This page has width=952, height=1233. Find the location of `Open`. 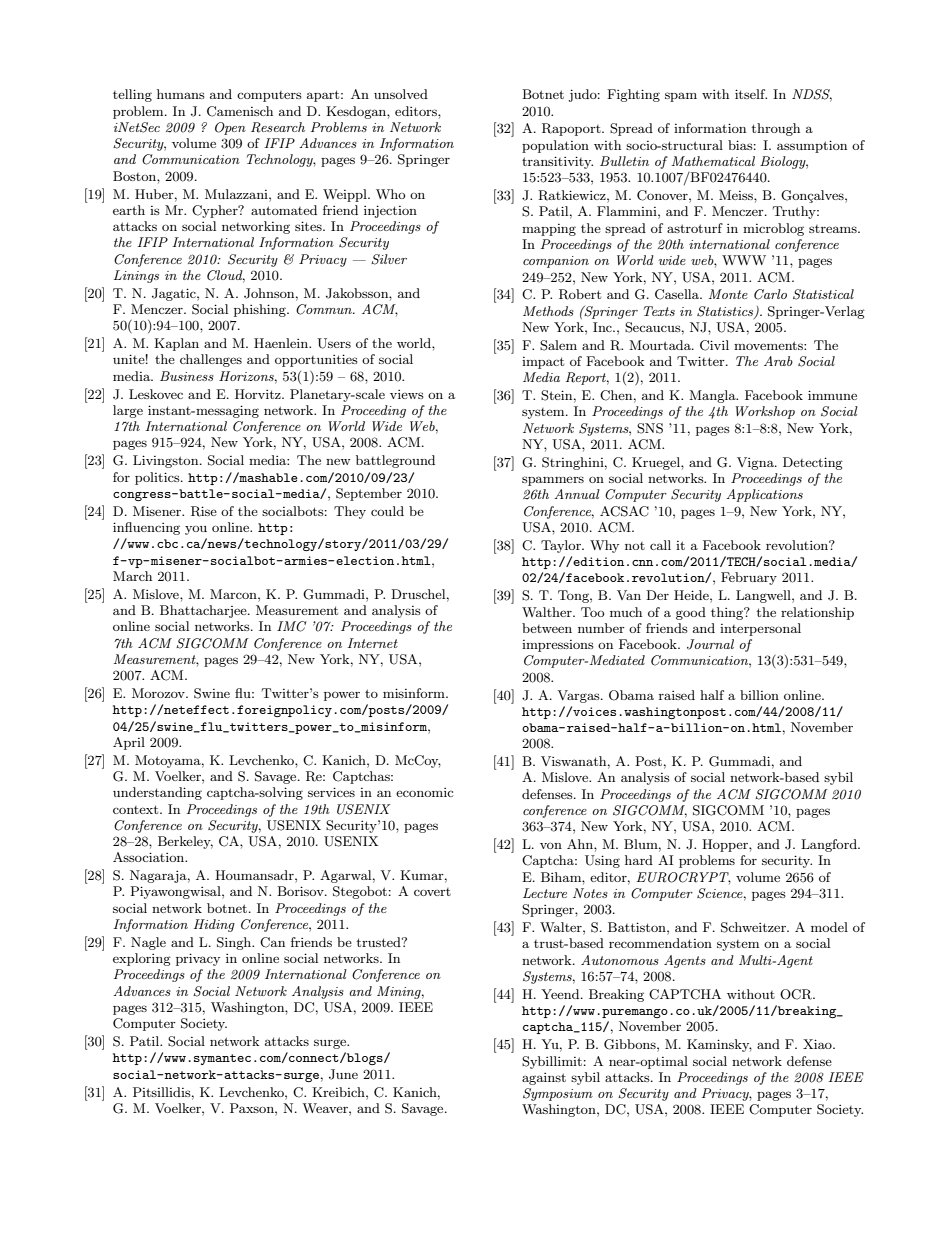

Open is located at coordinates (230, 128).
